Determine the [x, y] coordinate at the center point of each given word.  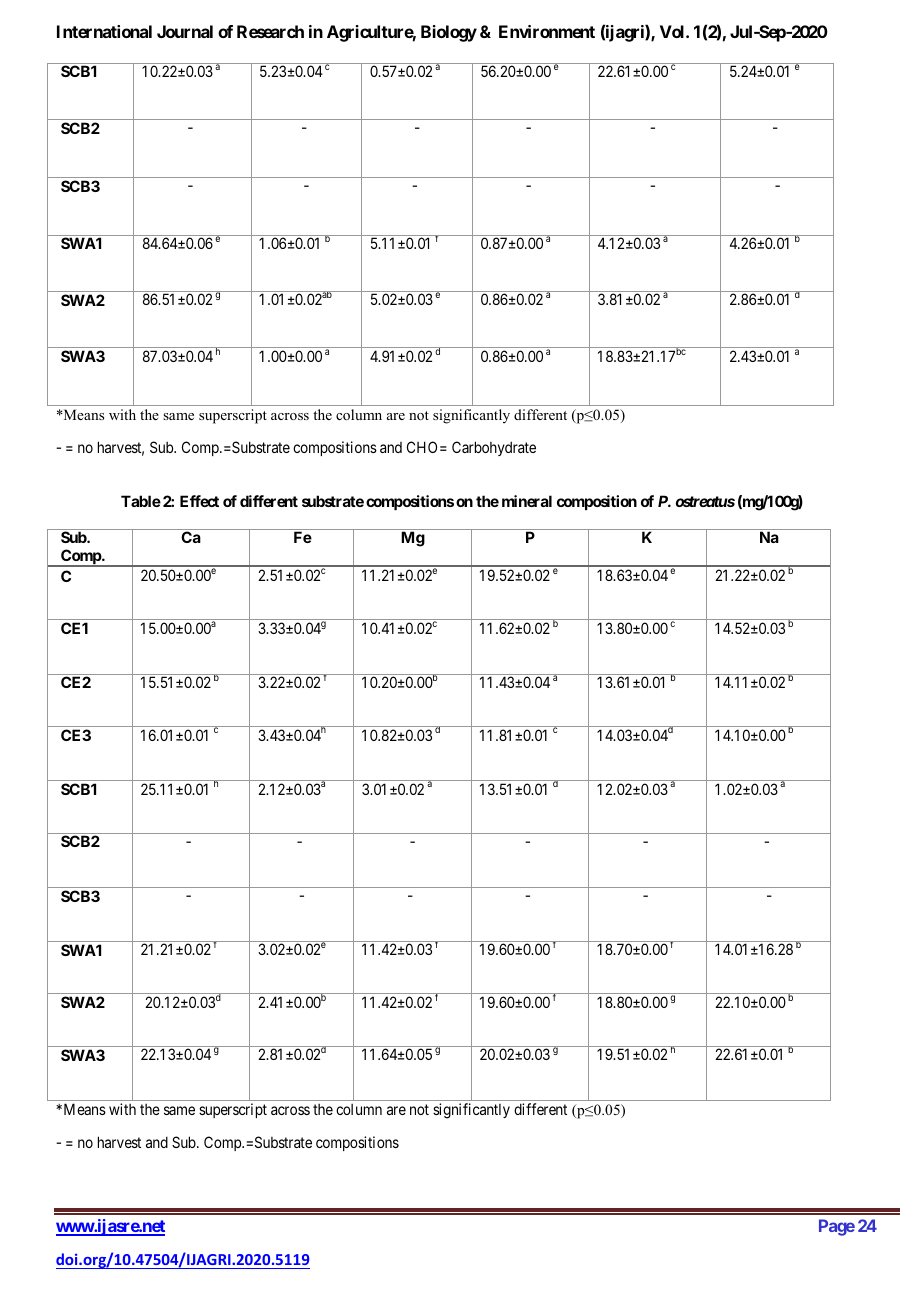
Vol [673, 31]
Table [141, 501]
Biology [449, 33]
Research [270, 31]
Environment [547, 31]
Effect [199, 501]
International [104, 31]
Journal [185, 31]
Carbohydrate [494, 448]
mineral [527, 501]
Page [837, 1227]
